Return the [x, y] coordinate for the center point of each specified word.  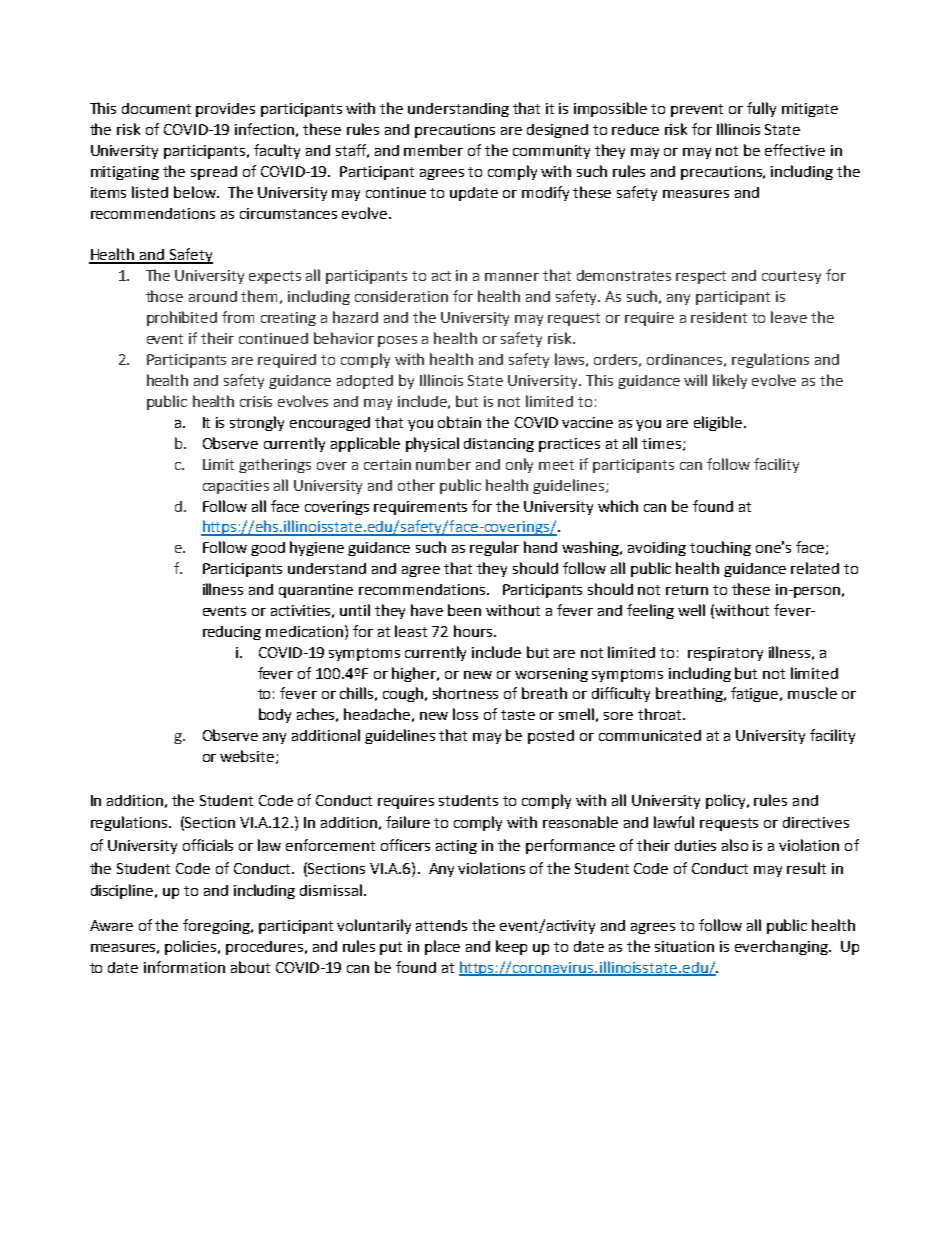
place [442, 947]
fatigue [756, 694]
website [248, 757]
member [433, 150]
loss [465, 714]
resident [719, 317]
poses [397, 341]
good [268, 549]
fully [761, 109]
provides [225, 110]
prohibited [182, 318]
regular [494, 548]
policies [192, 947]
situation [684, 946]
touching [720, 548]
